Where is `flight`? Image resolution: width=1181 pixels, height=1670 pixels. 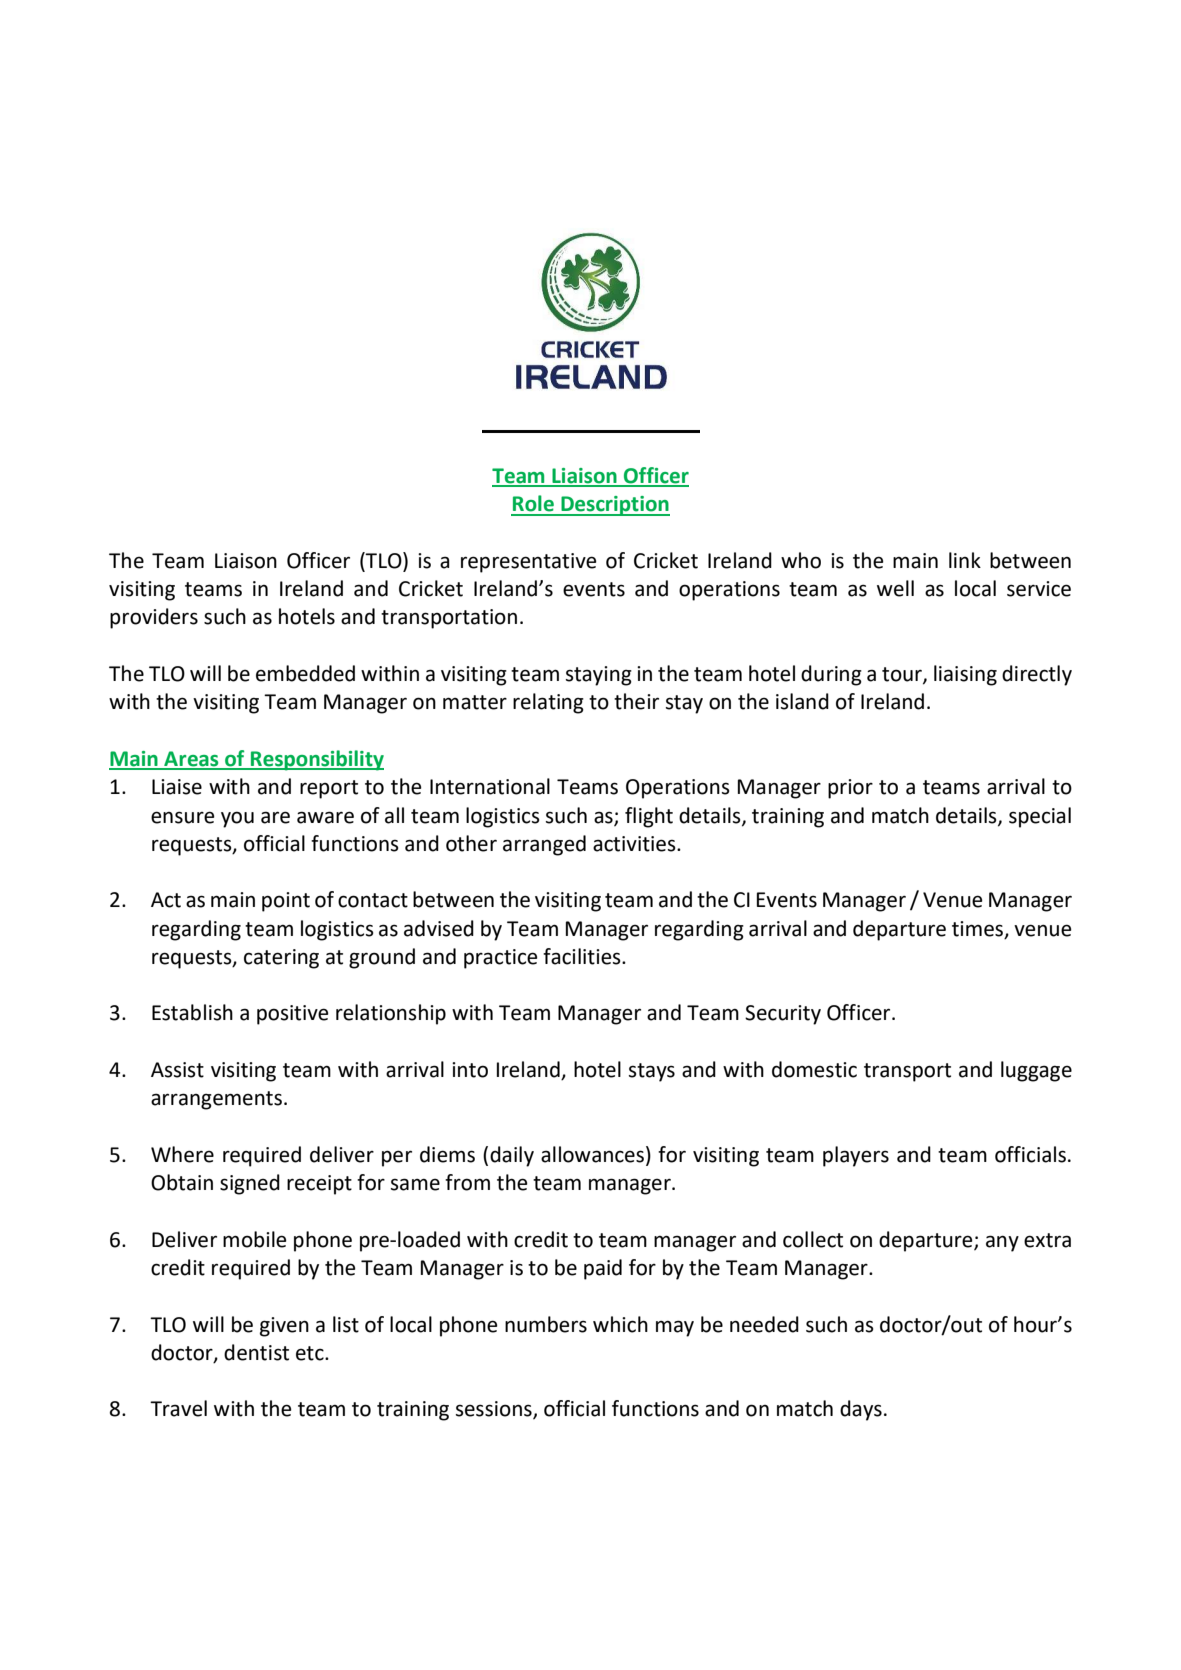
flight is located at coordinates (649, 817).
